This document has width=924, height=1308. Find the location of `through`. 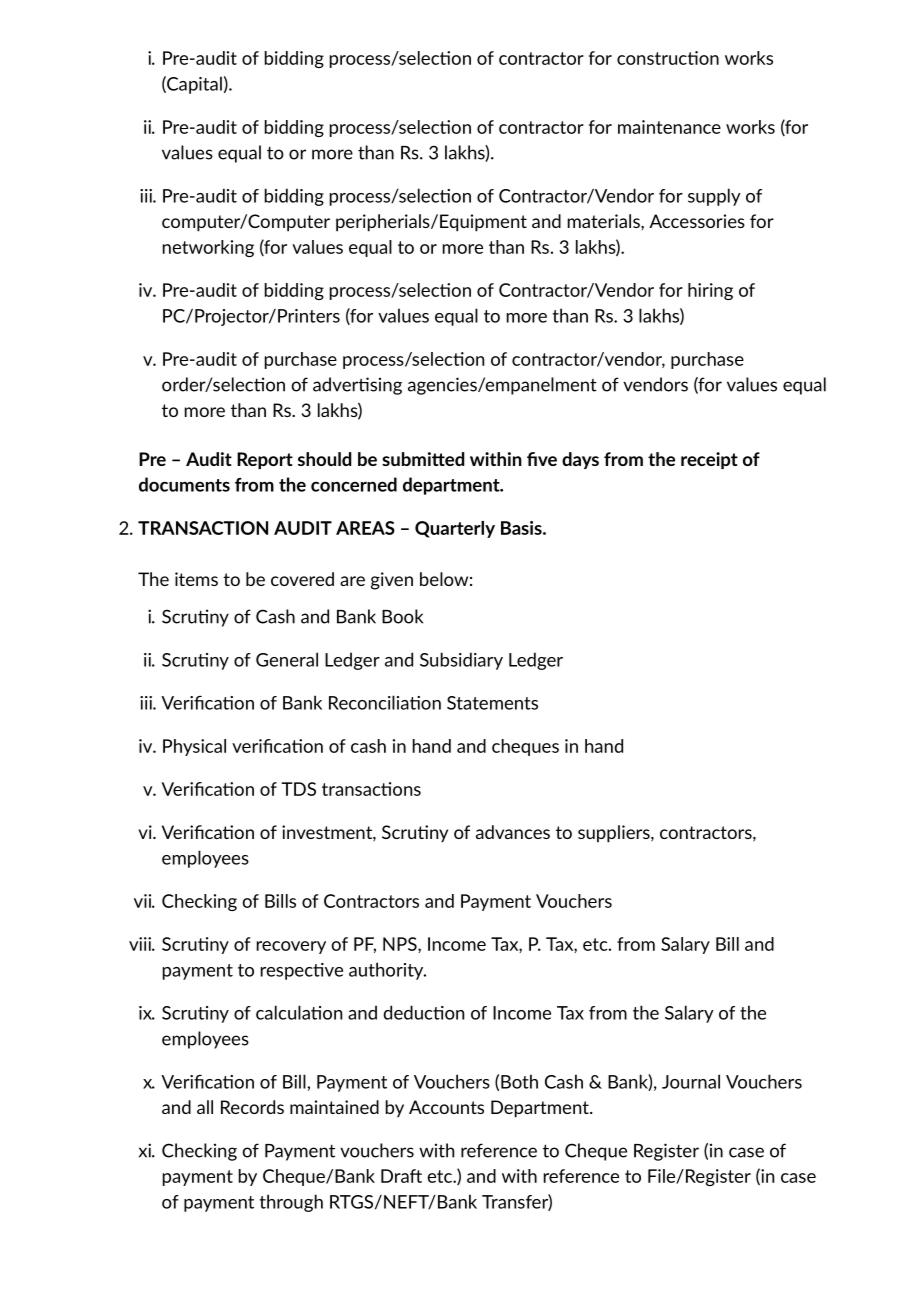

through is located at coordinates (291, 1203).
